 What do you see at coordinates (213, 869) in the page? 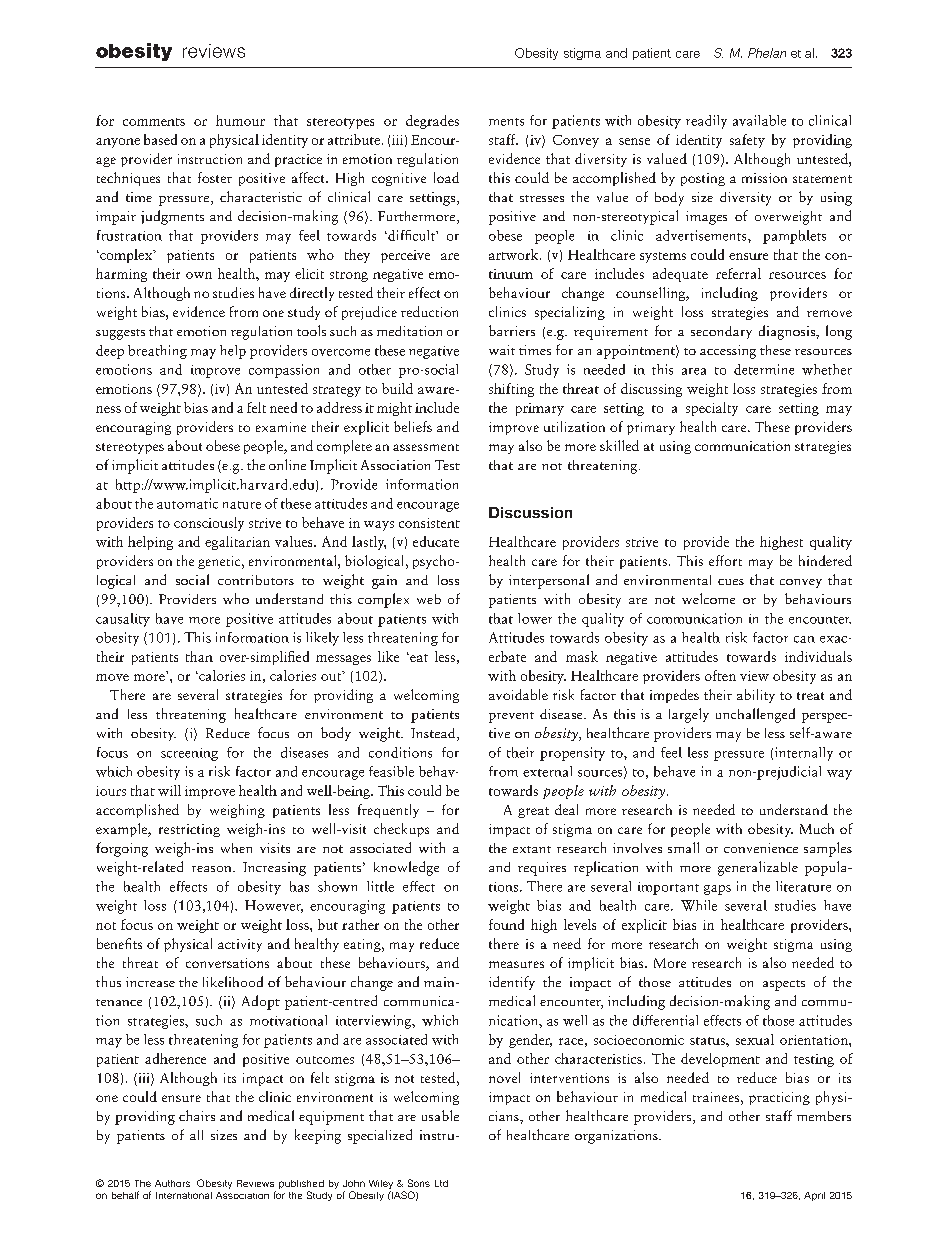
I see `reason` at bounding box center [213, 869].
